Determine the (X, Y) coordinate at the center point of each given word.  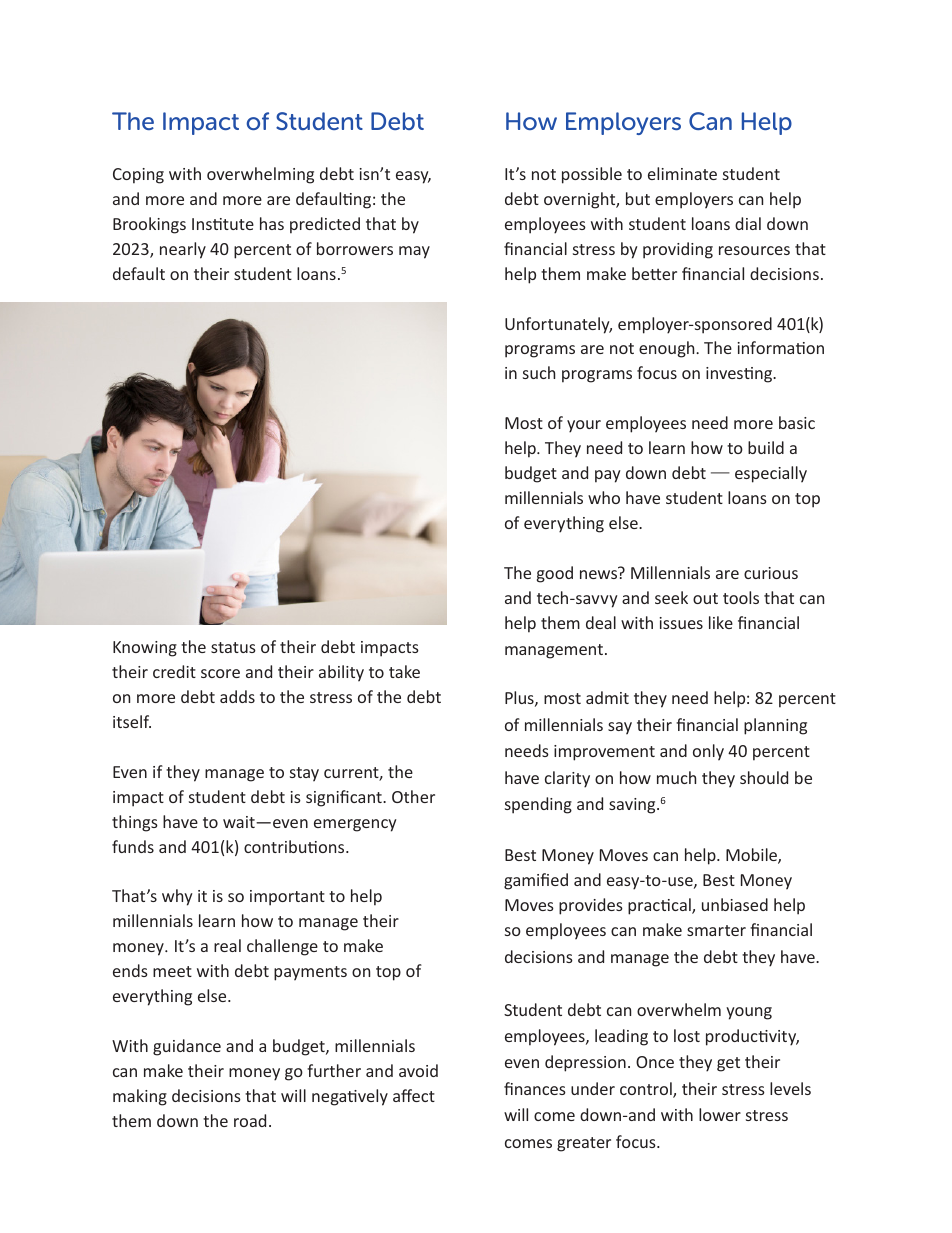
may (414, 252)
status (233, 647)
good (555, 574)
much (676, 777)
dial (748, 223)
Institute (223, 224)
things (135, 823)
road (250, 1120)
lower (720, 1114)
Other (413, 796)
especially (771, 474)
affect (414, 1095)
